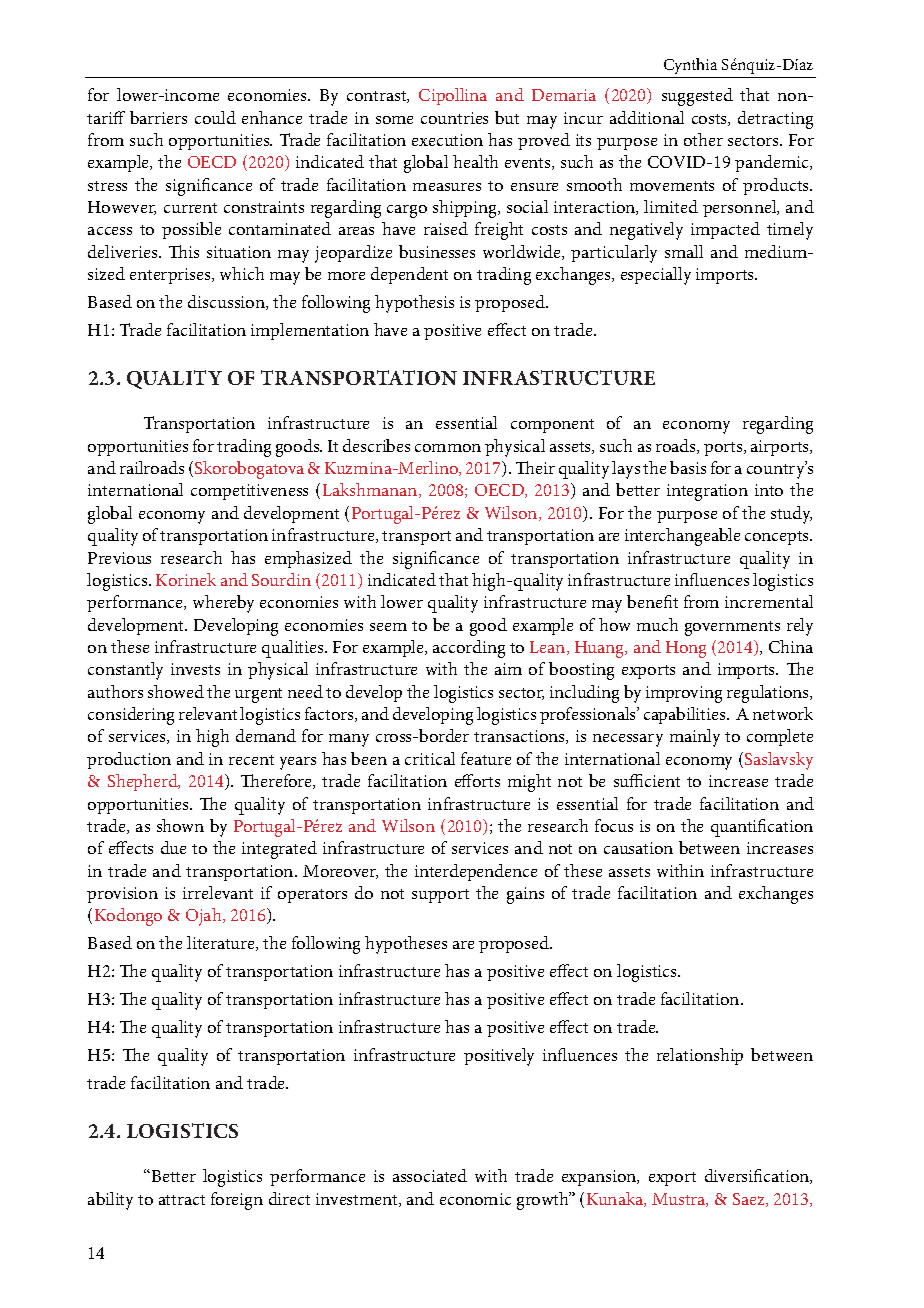 The height and width of the screenshot is (1308, 924). What do you see at coordinates (688, 467) in the screenshot?
I see `basis` at bounding box center [688, 467].
